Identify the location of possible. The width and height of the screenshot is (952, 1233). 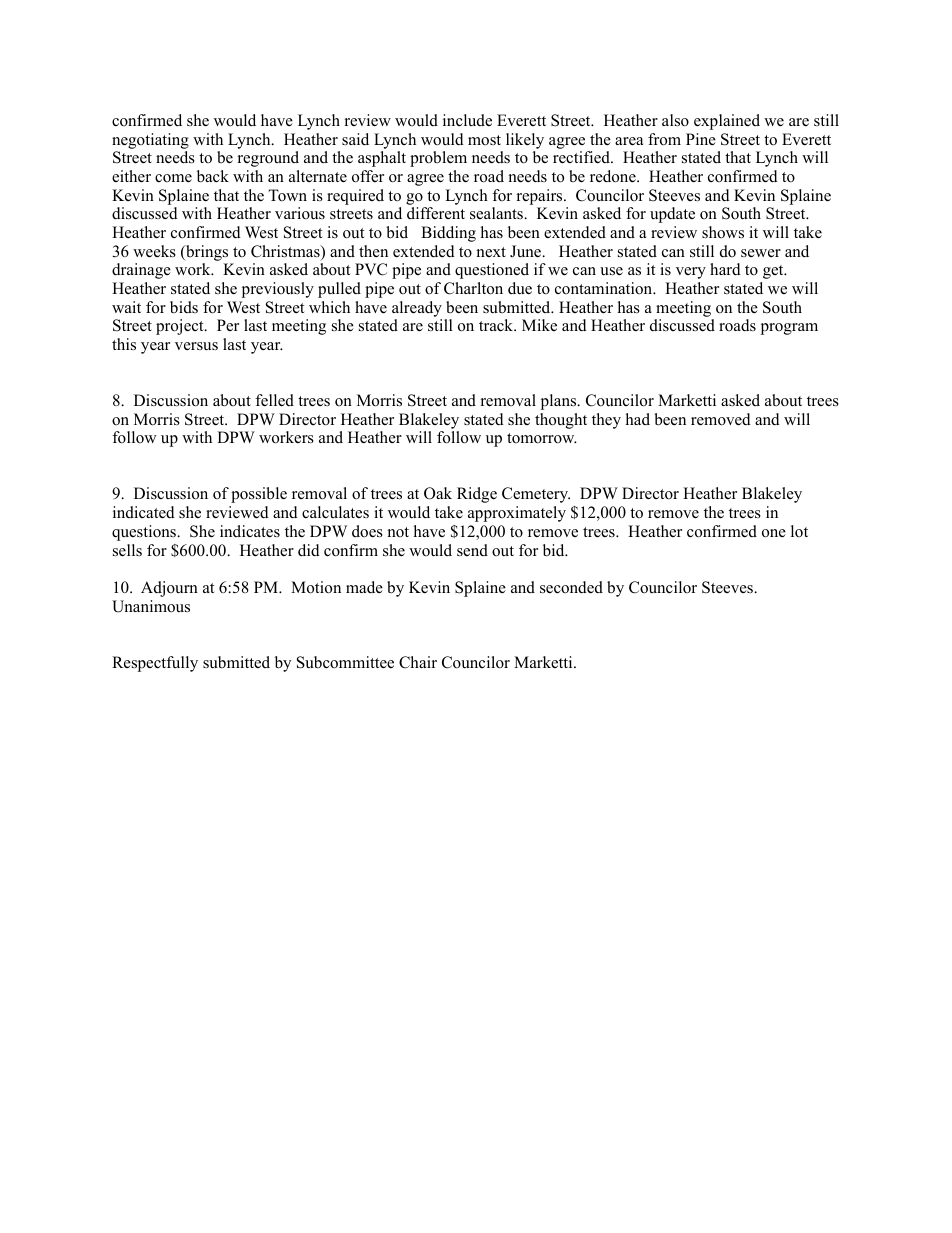
(259, 495).
